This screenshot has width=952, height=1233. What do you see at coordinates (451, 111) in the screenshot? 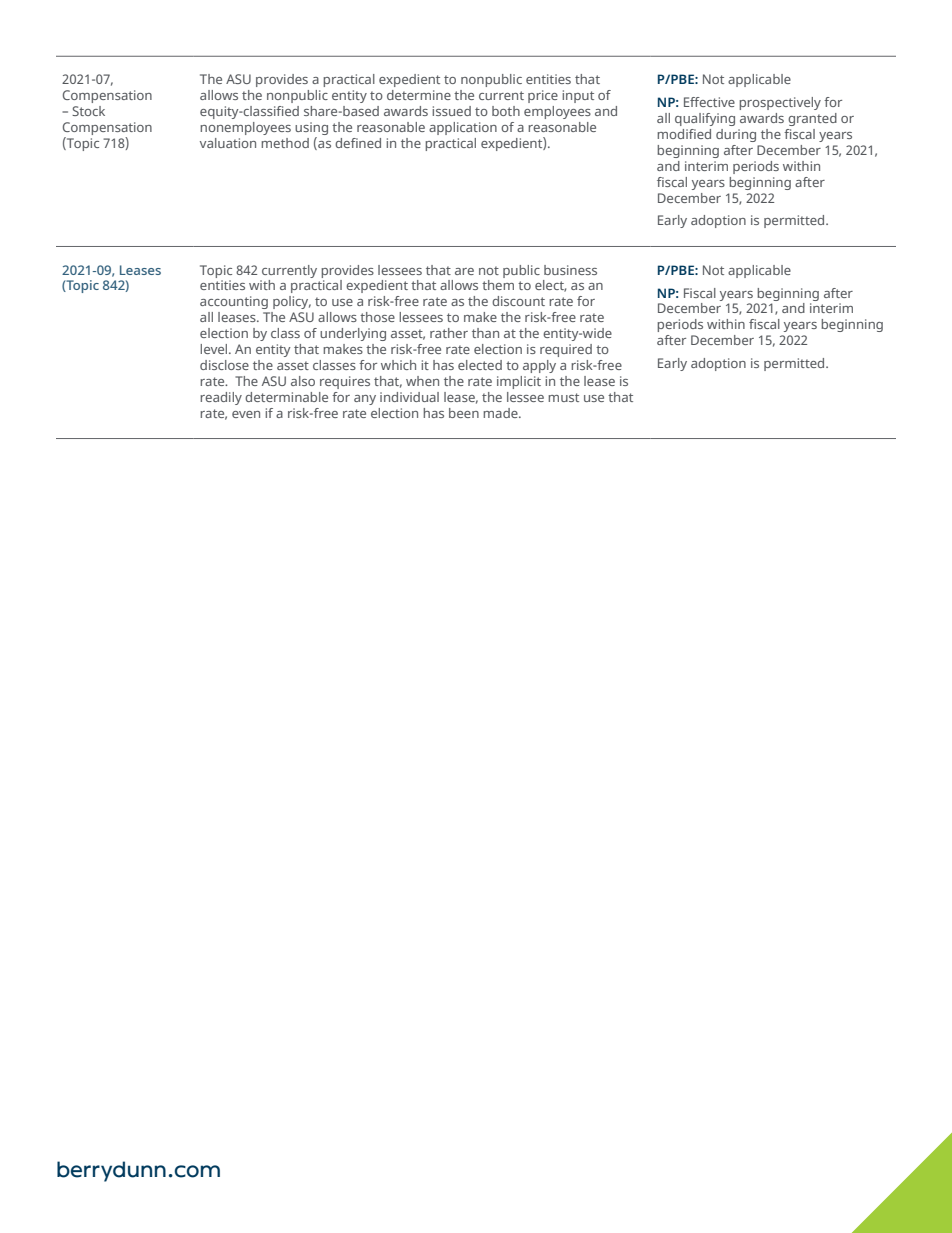
I see `issued` at bounding box center [451, 111].
